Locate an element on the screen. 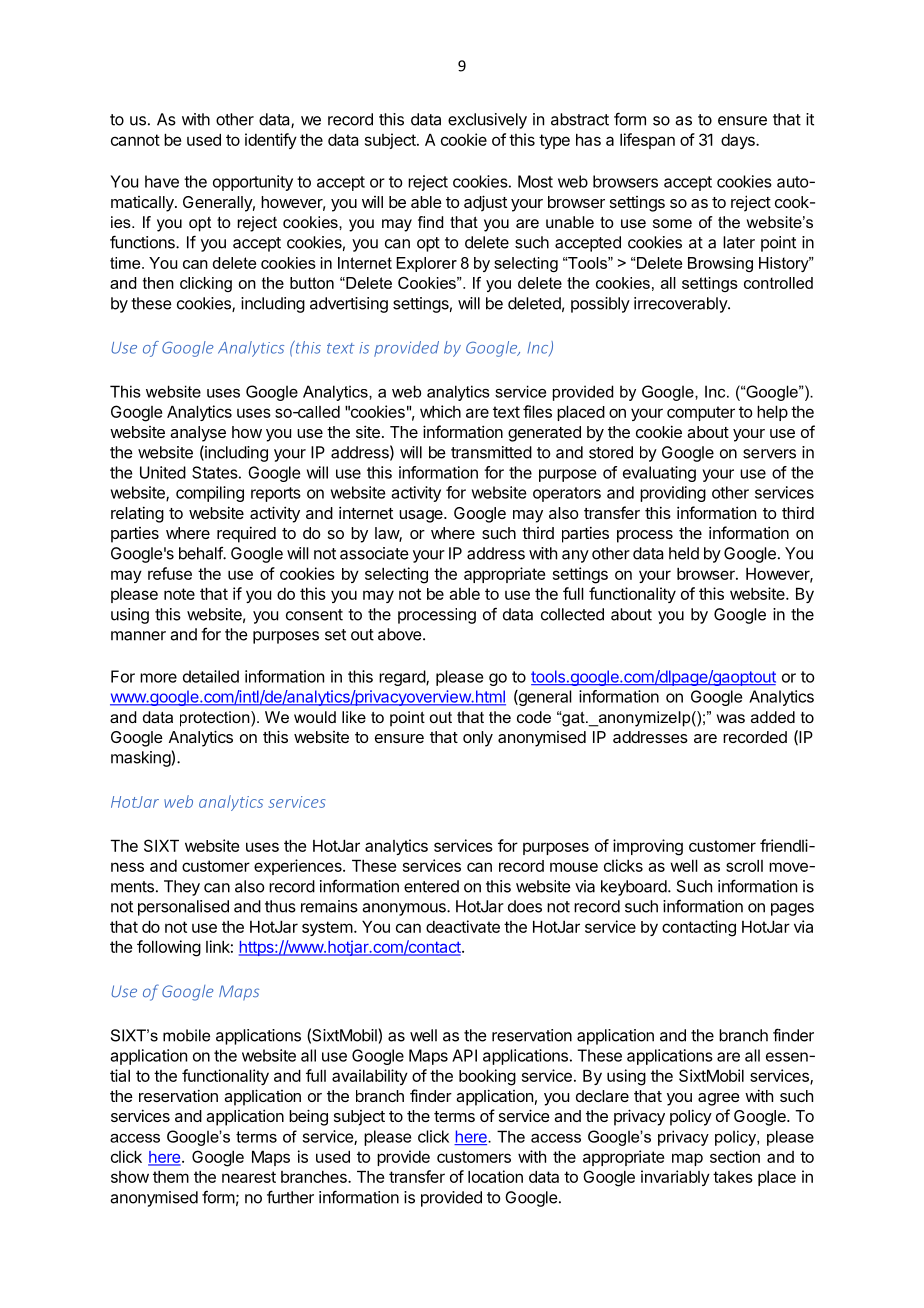 This screenshot has height=1308, width=924. have is located at coordinates (162, 181).
